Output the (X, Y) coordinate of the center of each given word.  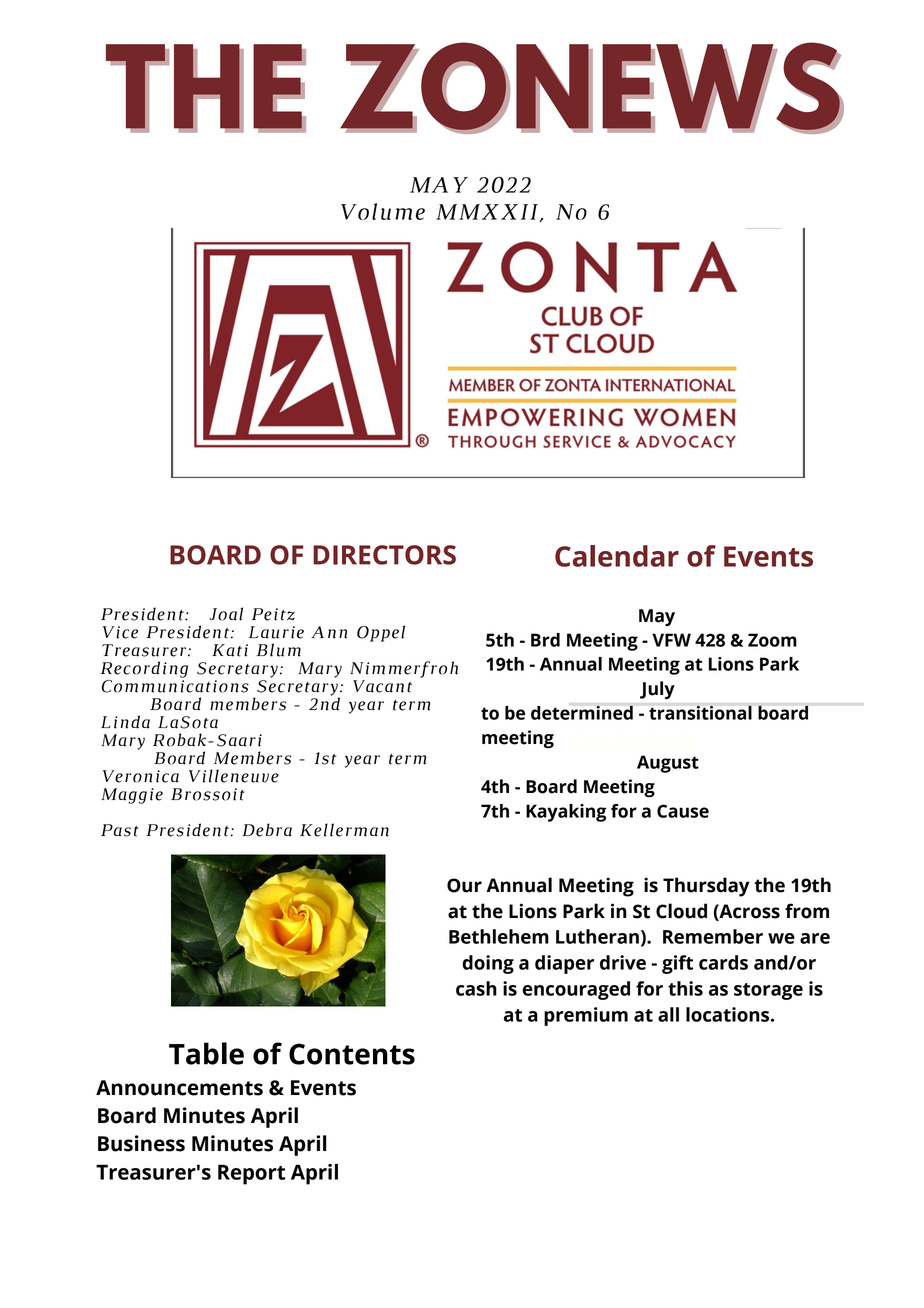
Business (141, 1143)
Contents (352, 1054)
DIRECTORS (384, 555)
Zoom (772, 640)
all (668, 1014)
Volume (383, 211)
